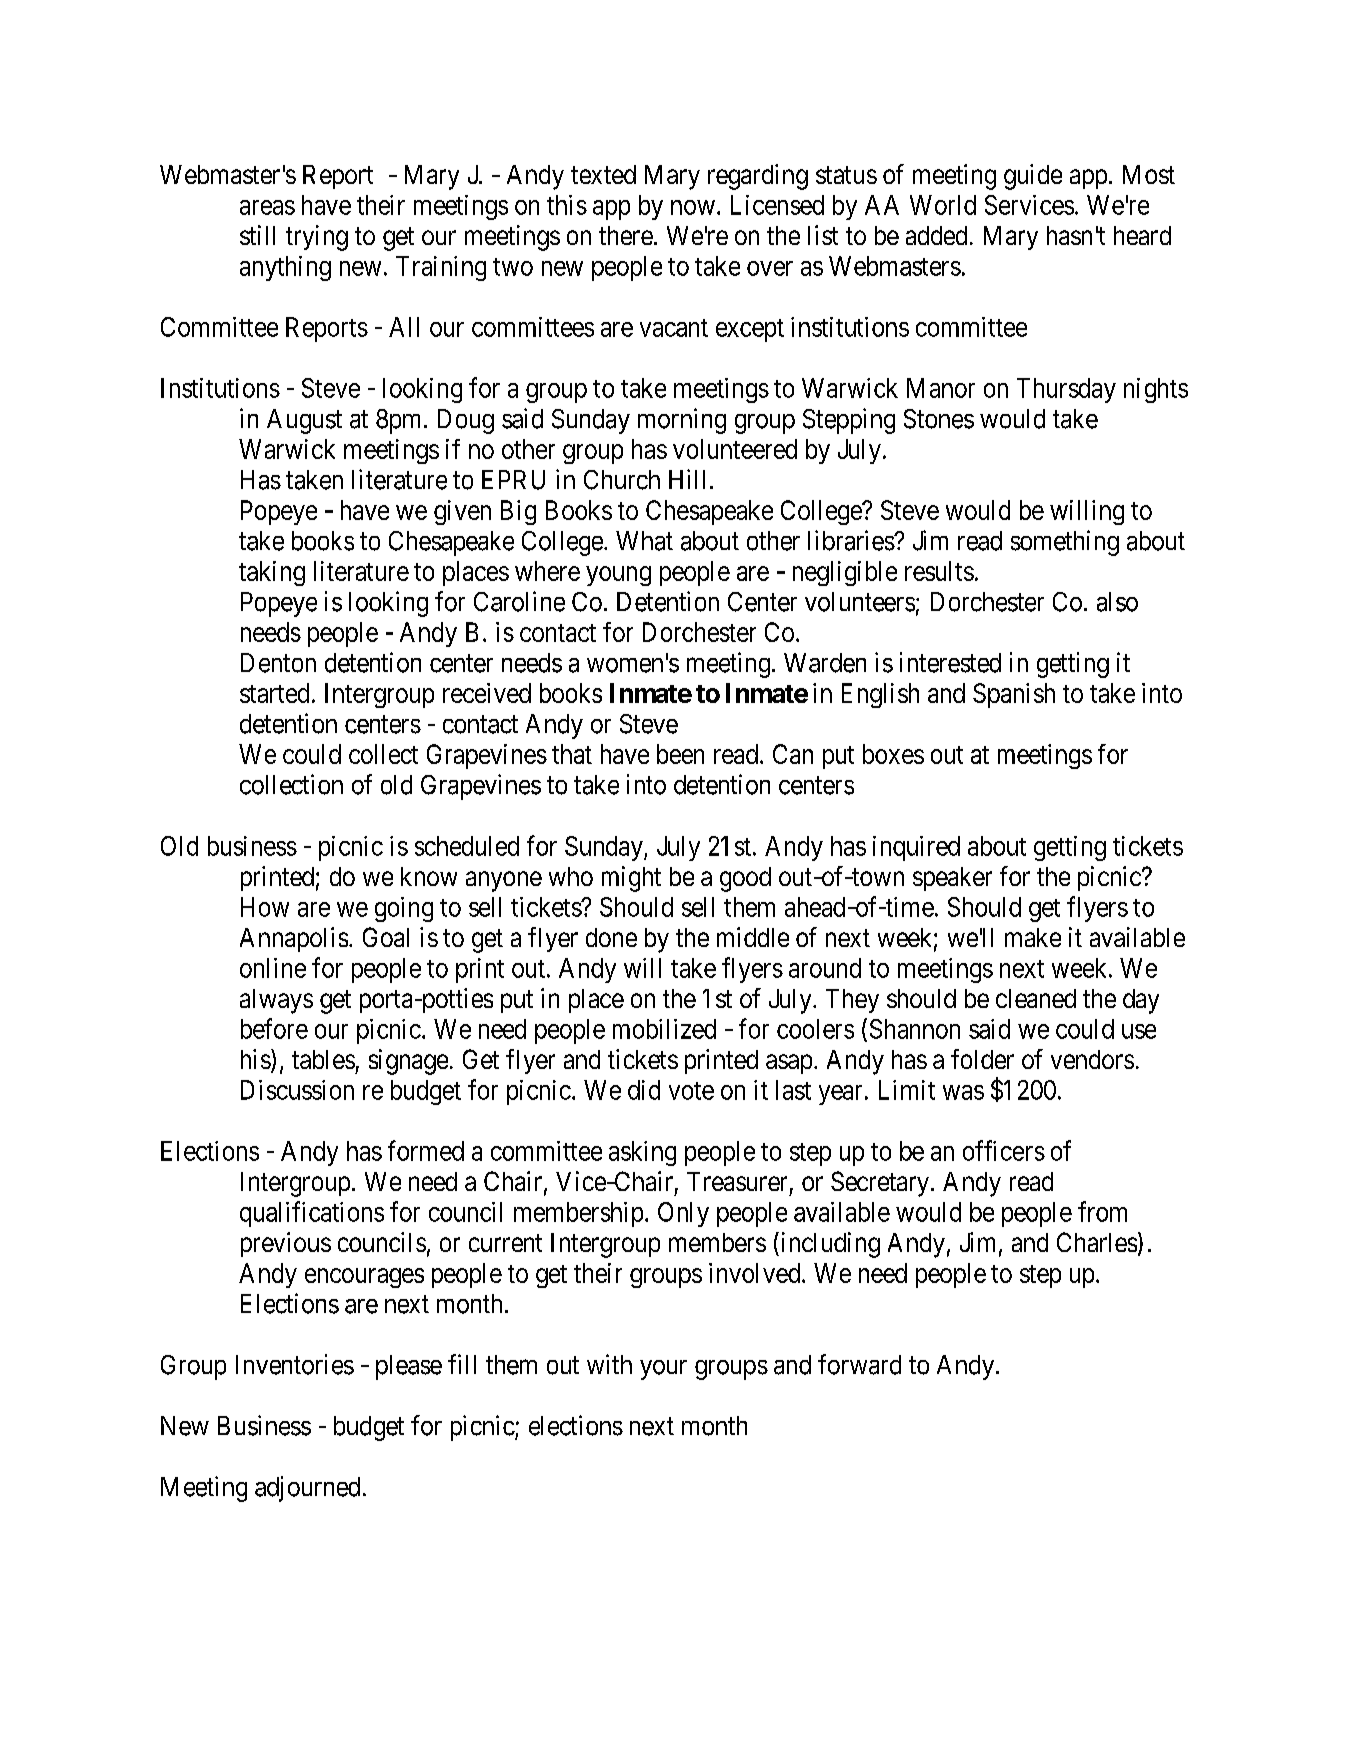 This page has height=1751, width=1353. What do you see at coordinates (687, 479) in the page?
I see `Hill` at bounding box center [687, 479].
